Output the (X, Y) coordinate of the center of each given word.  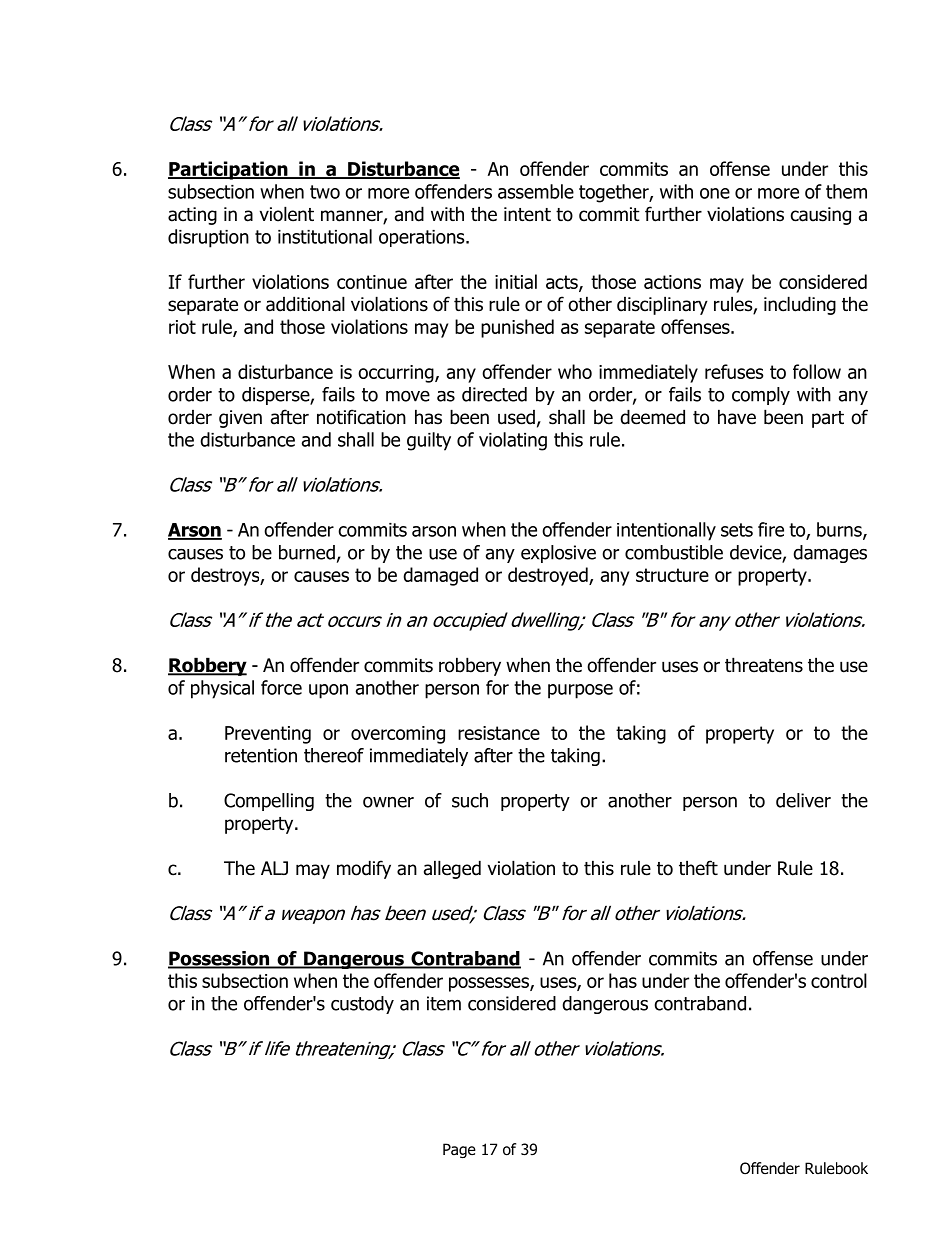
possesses (490, 984)
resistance (499, 733)
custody (362, 1005)
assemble (536, 191)
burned (307, 552)
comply (761, 396)
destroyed (549, 576)
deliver (803, 800)
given (240, 419)
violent (287, 214)
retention (261, 755)
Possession (220, 959)
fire (771, 529)
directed (494, 394)
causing (821, 216)
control (839, 980)
